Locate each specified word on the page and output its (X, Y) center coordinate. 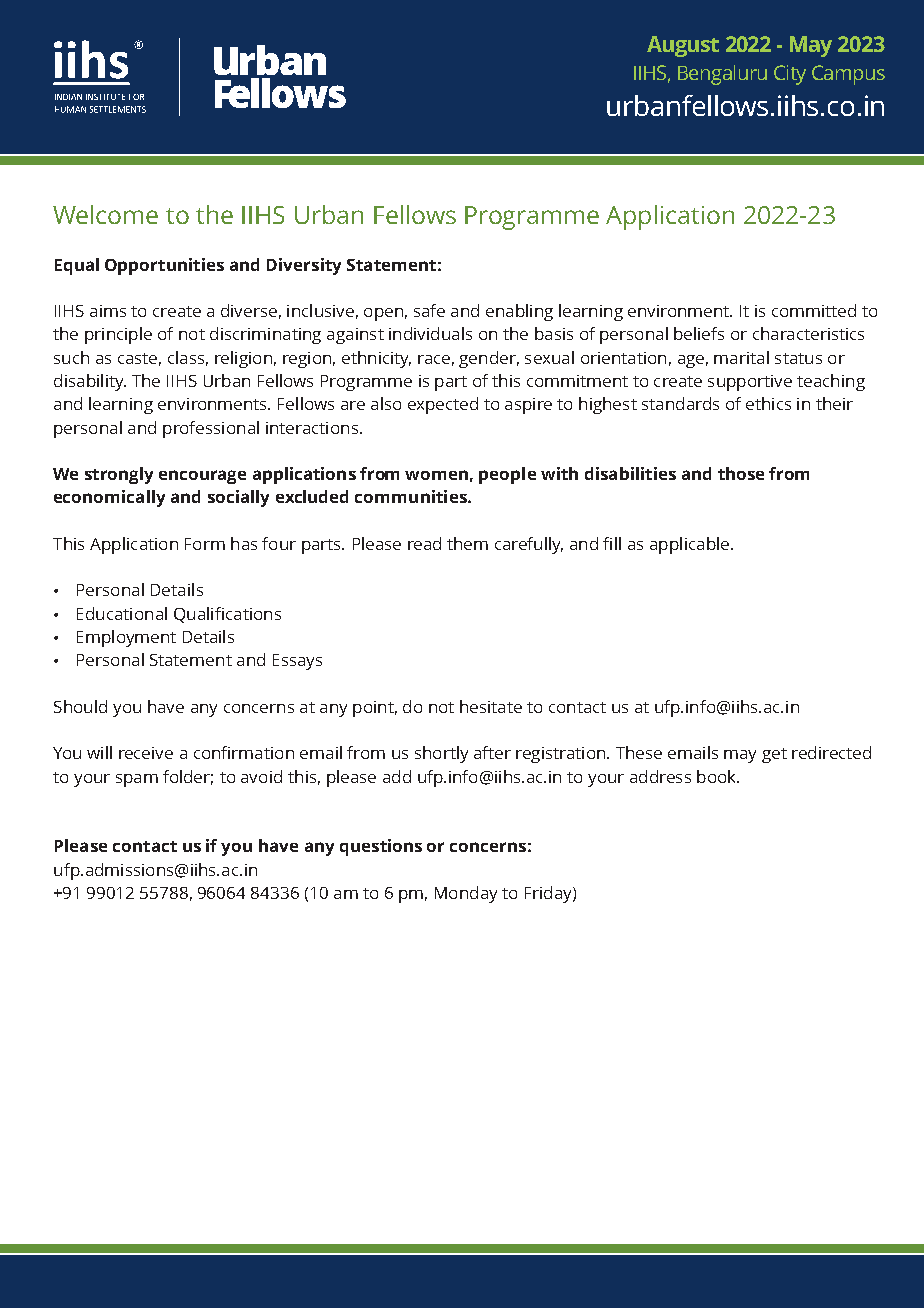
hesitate (491, 706)
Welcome (105, 214)
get (774, 755)
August (683, 46)
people (507, 475)
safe (429, 310)
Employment (126, 638)
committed (814, 310)
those (741, 473)
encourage (202, 477)
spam (137, 780)
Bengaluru (722, 75)
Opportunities (164, 266)
